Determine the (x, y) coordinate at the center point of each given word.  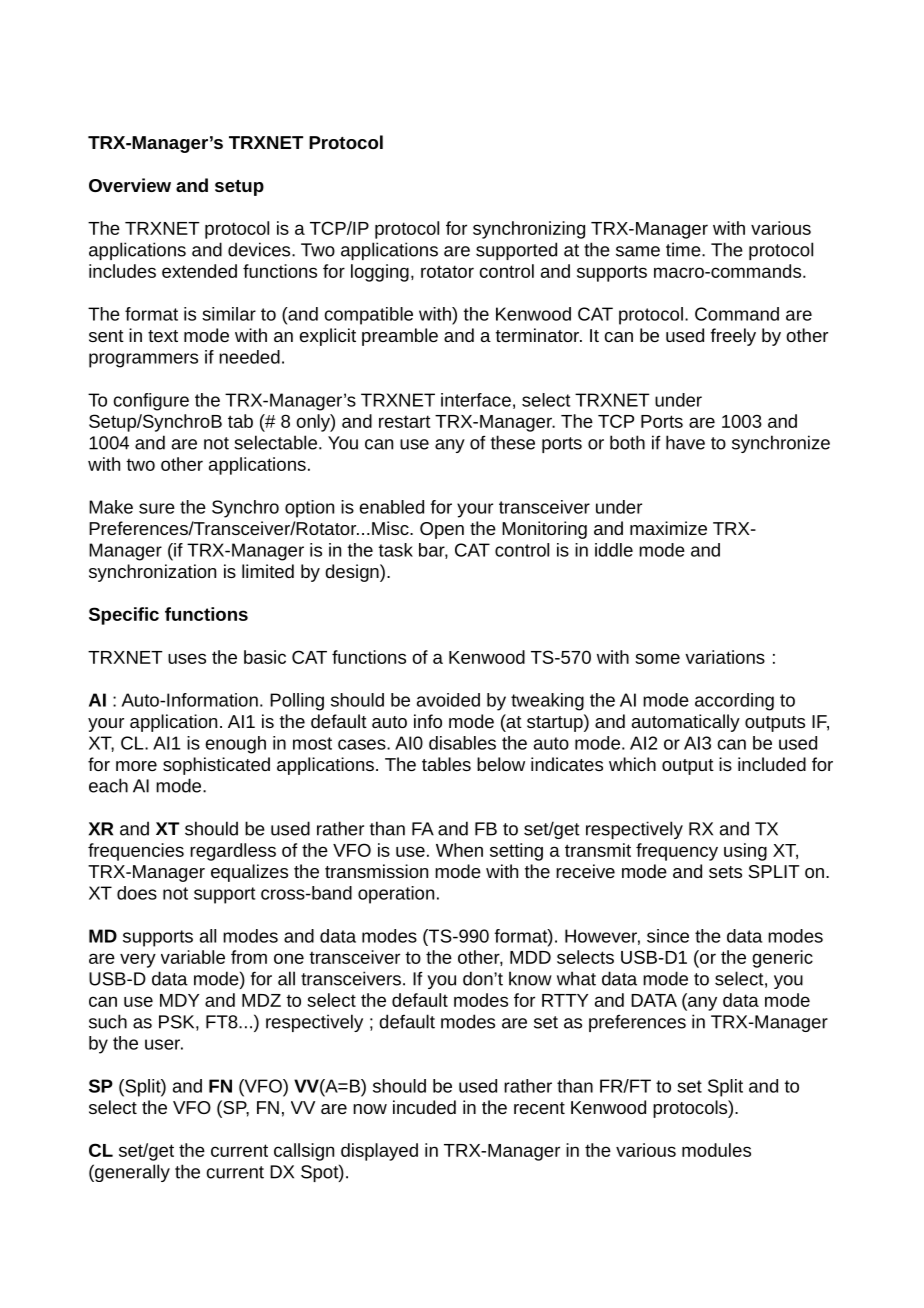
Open (442, 530)
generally (131, 1173)
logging (380, 273)
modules (716, 1150)
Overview (130, 185)
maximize (668, 528)
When (459, 850)
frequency (677, 852)
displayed (379, 1152)
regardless (233, 852)
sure (157, 508)
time (684, 249)
